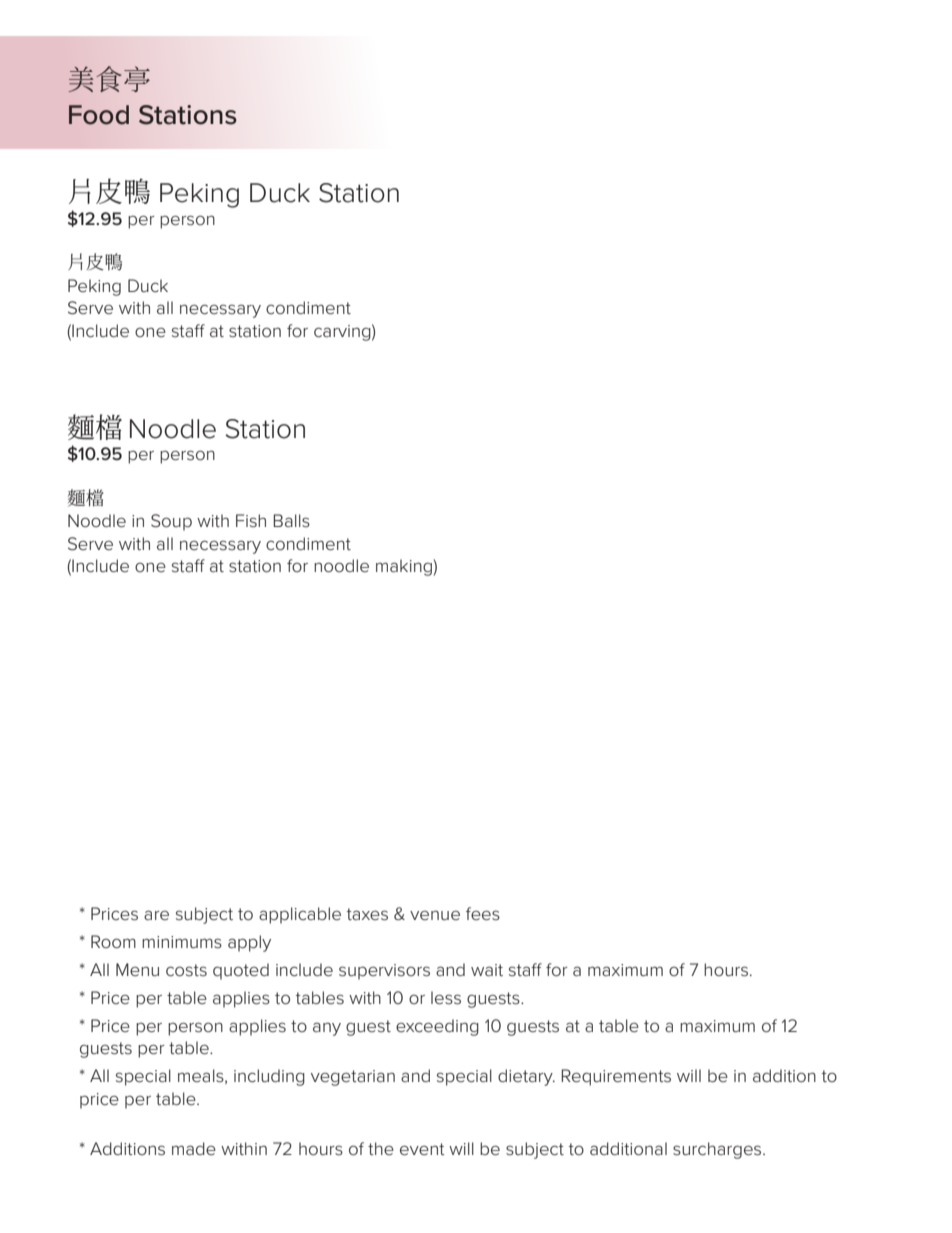 The image size is (952, 1233). I want to click on Food, so click(99, 115).
